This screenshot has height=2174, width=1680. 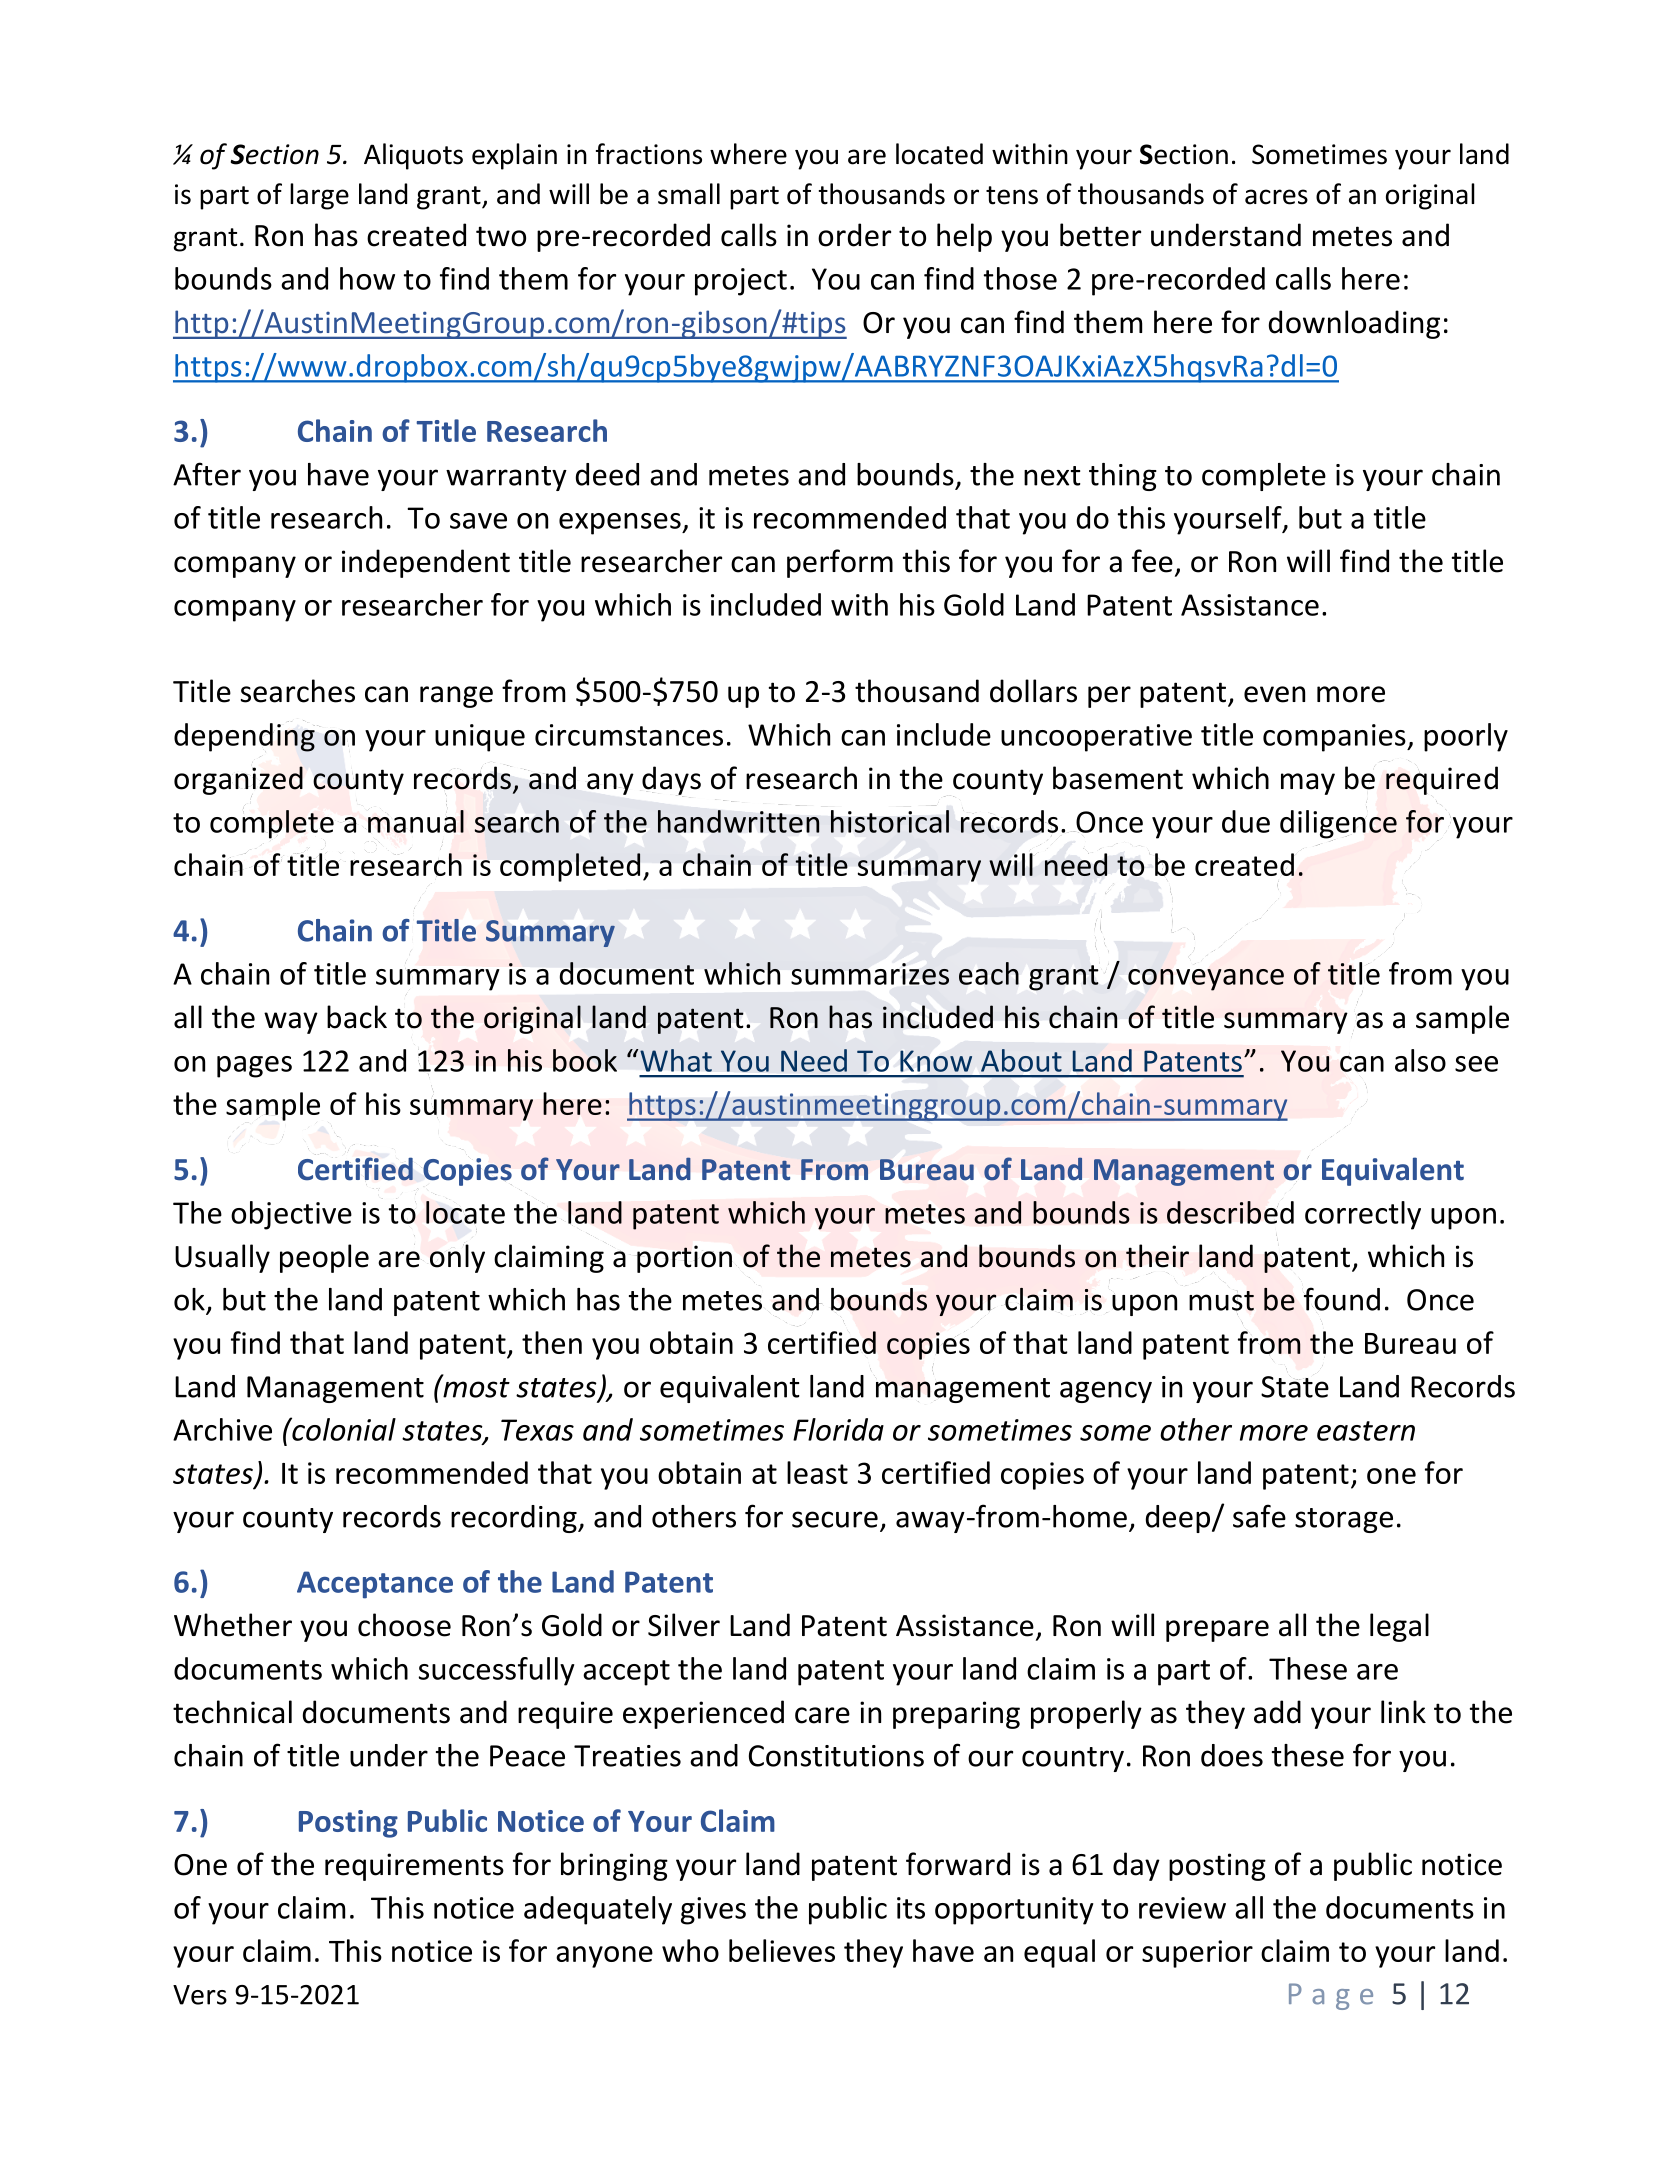 What do you see at coordinates (1342, 1299) in the screenshot?
I see `found` at bounding box center [1342, 1299].
